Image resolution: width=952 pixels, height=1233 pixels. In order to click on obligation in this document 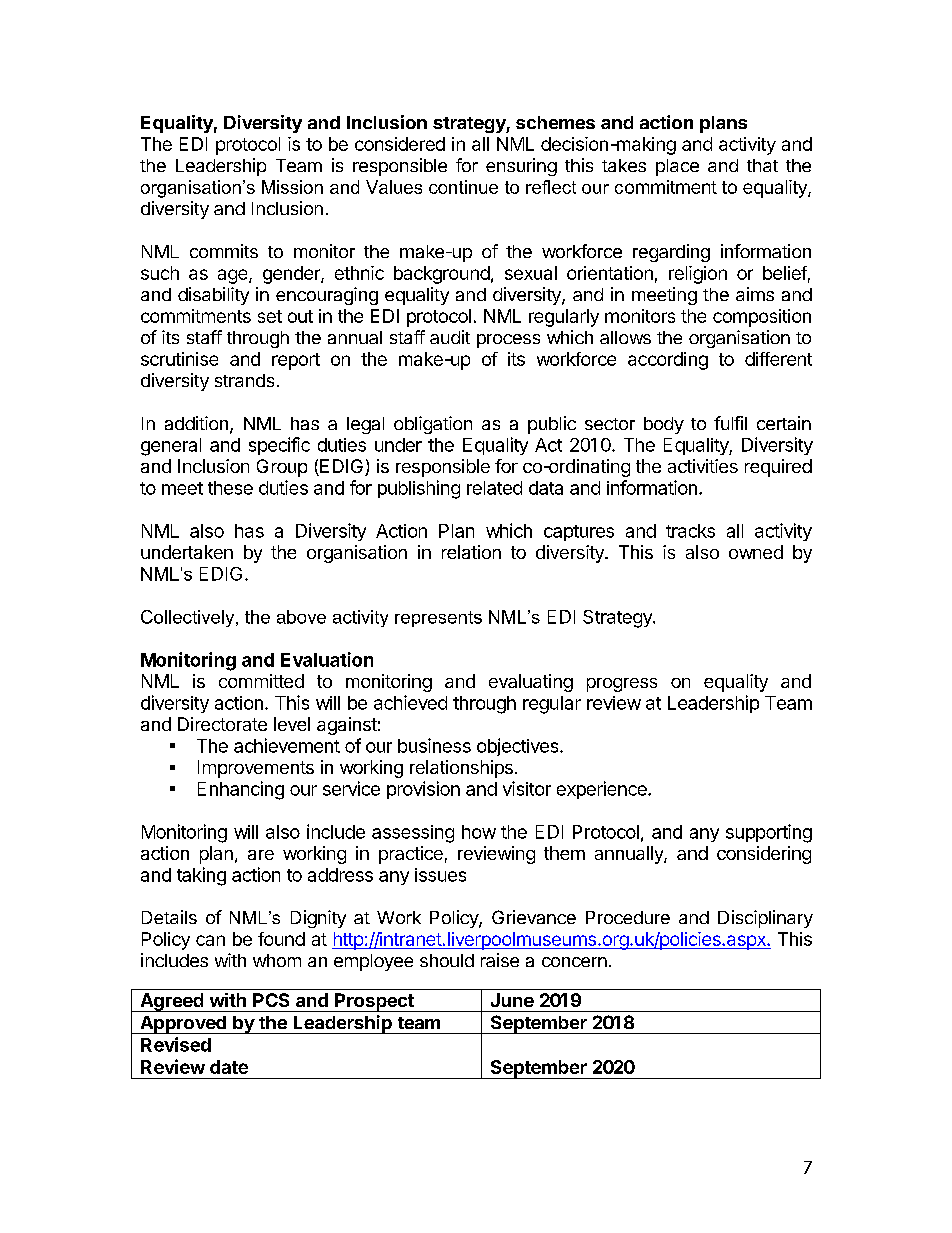, I will do `click(433, 425)`.
